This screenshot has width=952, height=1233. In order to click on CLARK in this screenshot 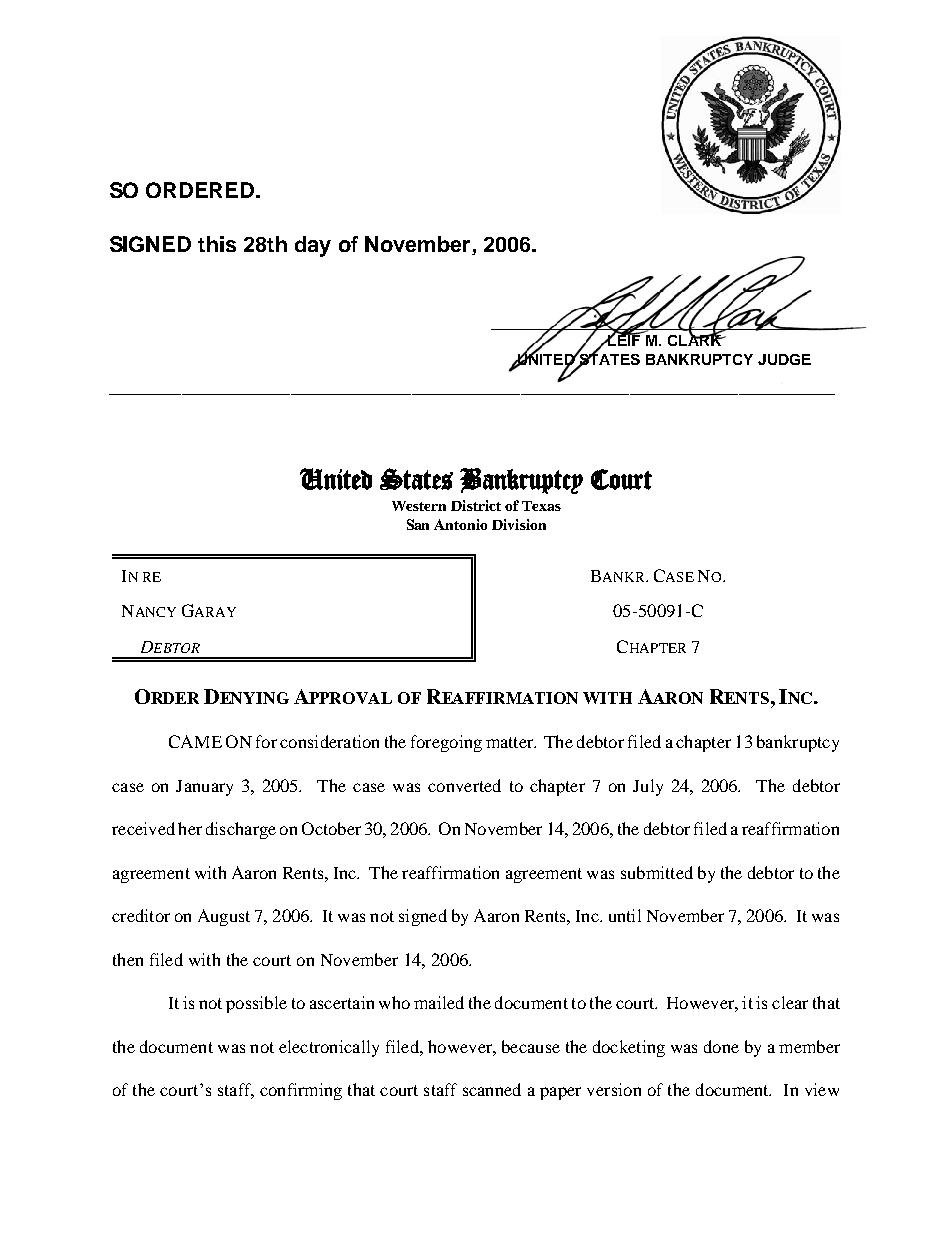, I will do `click(696, 339)`.
